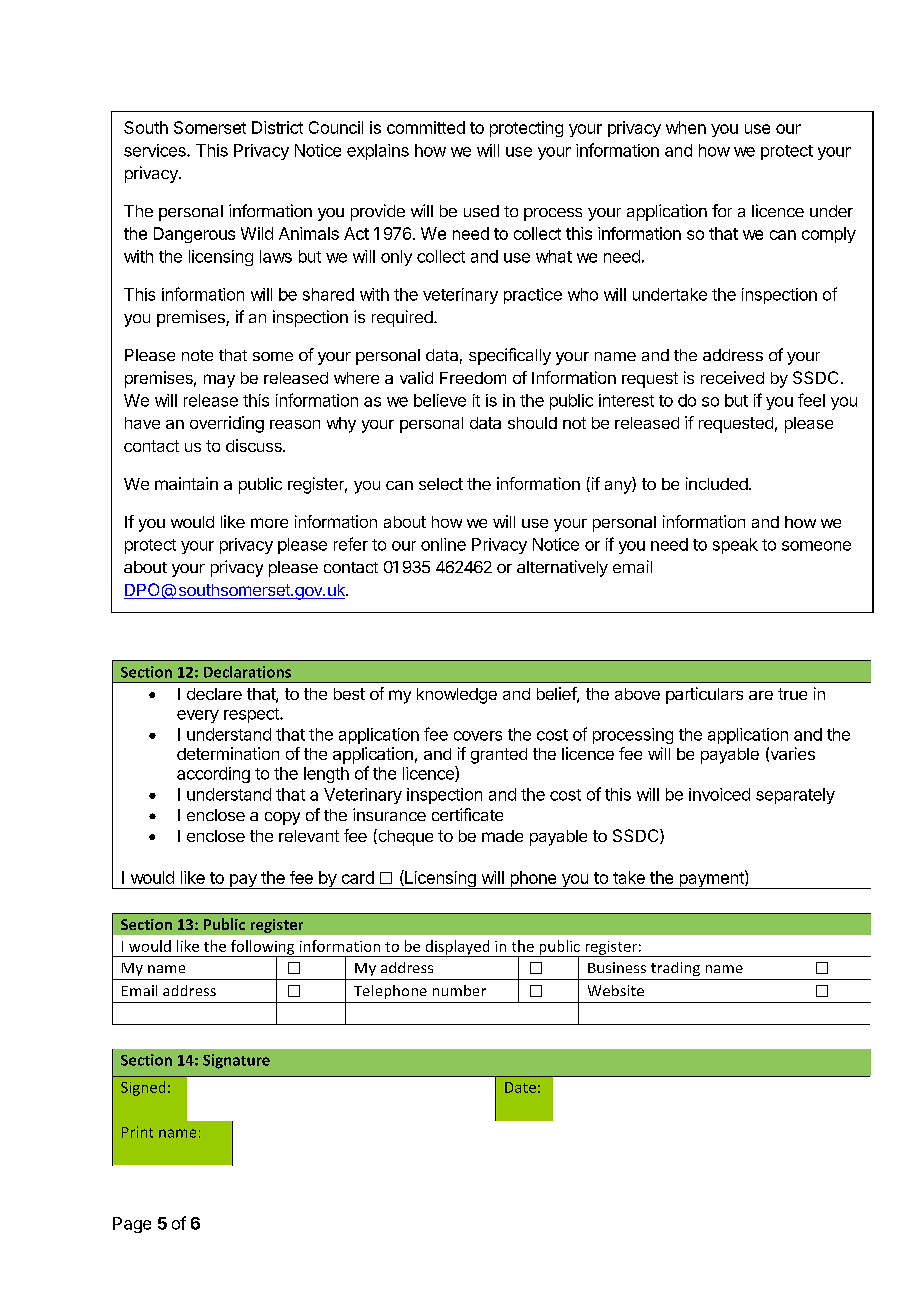 The height and width of the image is (1308, 924). Describe the element at coordinates (686, 127) in the image. I see `when` at that location.
